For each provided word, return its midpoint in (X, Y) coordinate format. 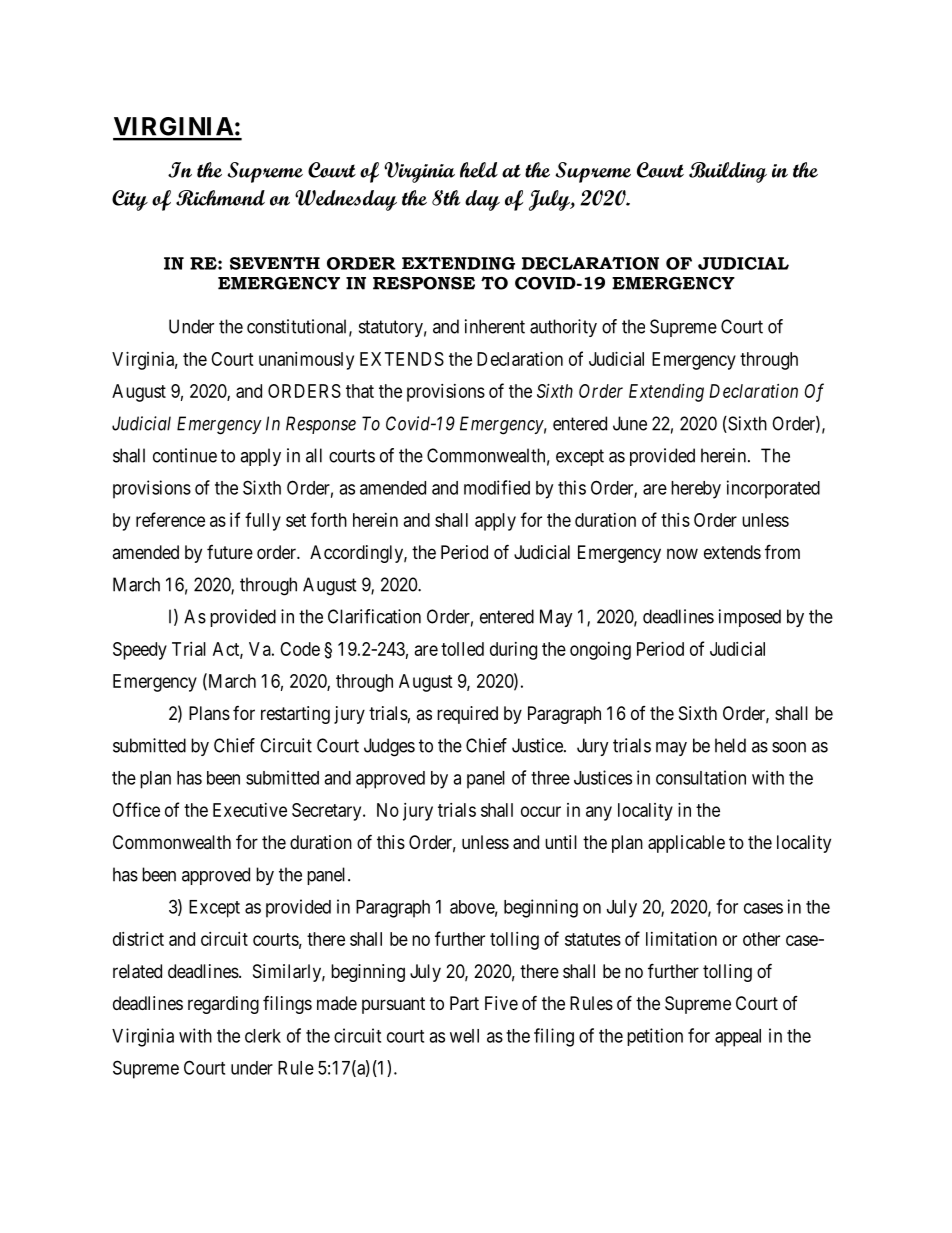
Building (728, 172)
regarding (223, 1005)
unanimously (306, 361)
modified (497, 487)
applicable (686, 844)
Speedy (140, 651)
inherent (495, 326)
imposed (750, 618)
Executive (250, 810)
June (630, 423)
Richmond (220, 198)
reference (170, 519)
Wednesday (346, 200)
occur (541, 811)
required (467, 715)
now (682, 553)
